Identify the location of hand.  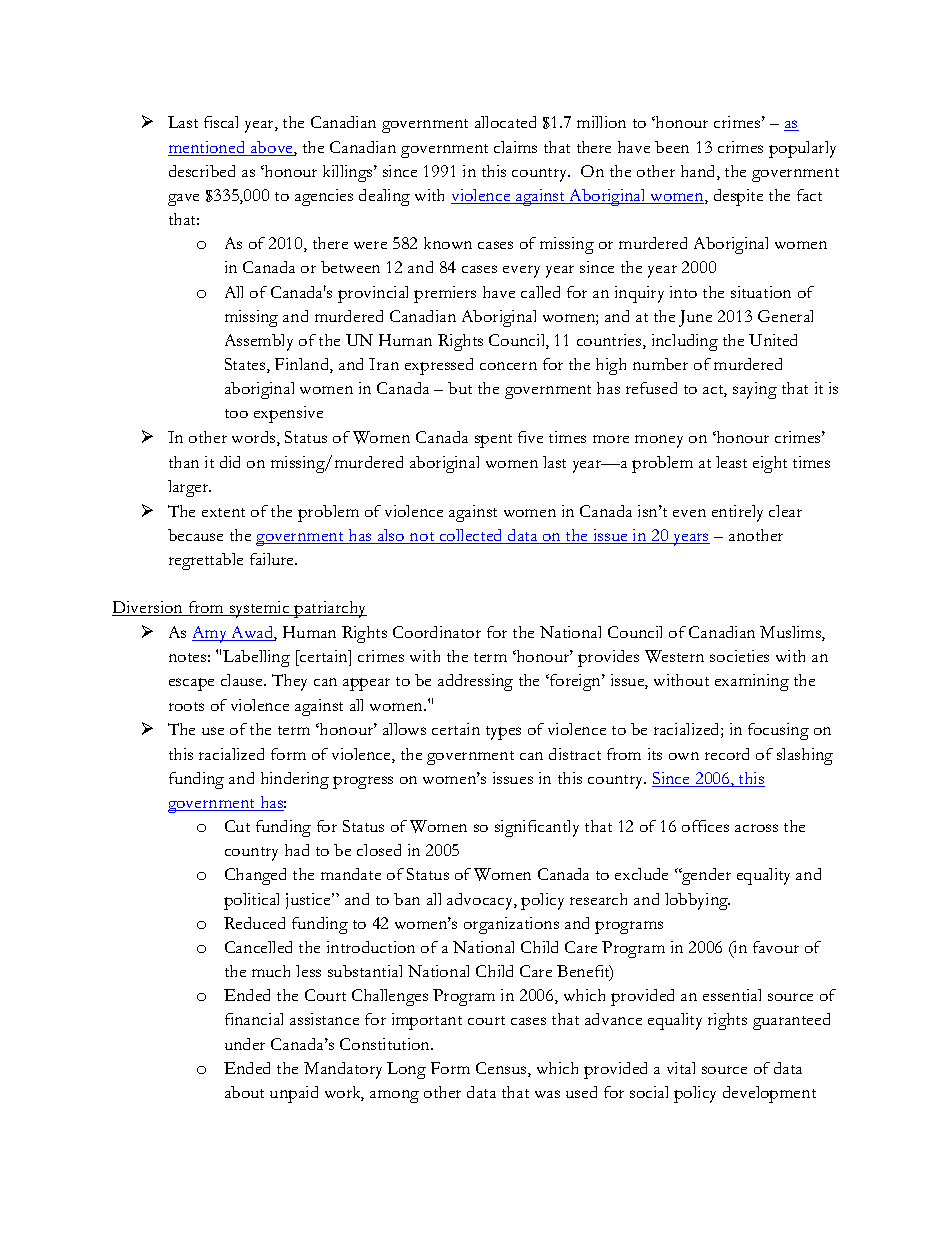
(699, 172).
